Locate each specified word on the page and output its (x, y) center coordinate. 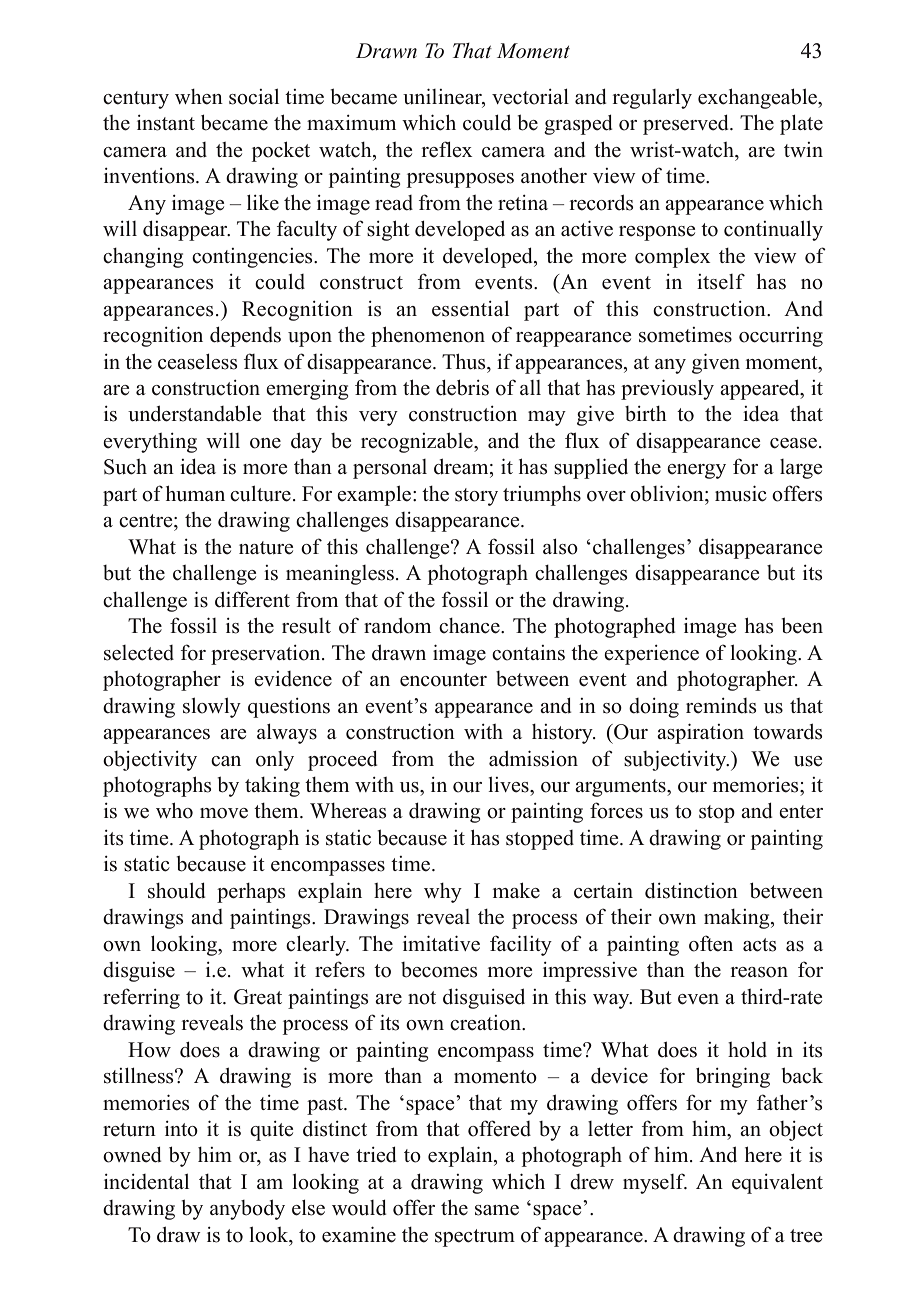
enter (801, 812)
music (741, 493)
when (199, 97)
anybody (247, 1209)
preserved (687, 124)
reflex (447, 149)
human (195, 493)
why (443, 893)
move (224, 813)
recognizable (418, 442)
